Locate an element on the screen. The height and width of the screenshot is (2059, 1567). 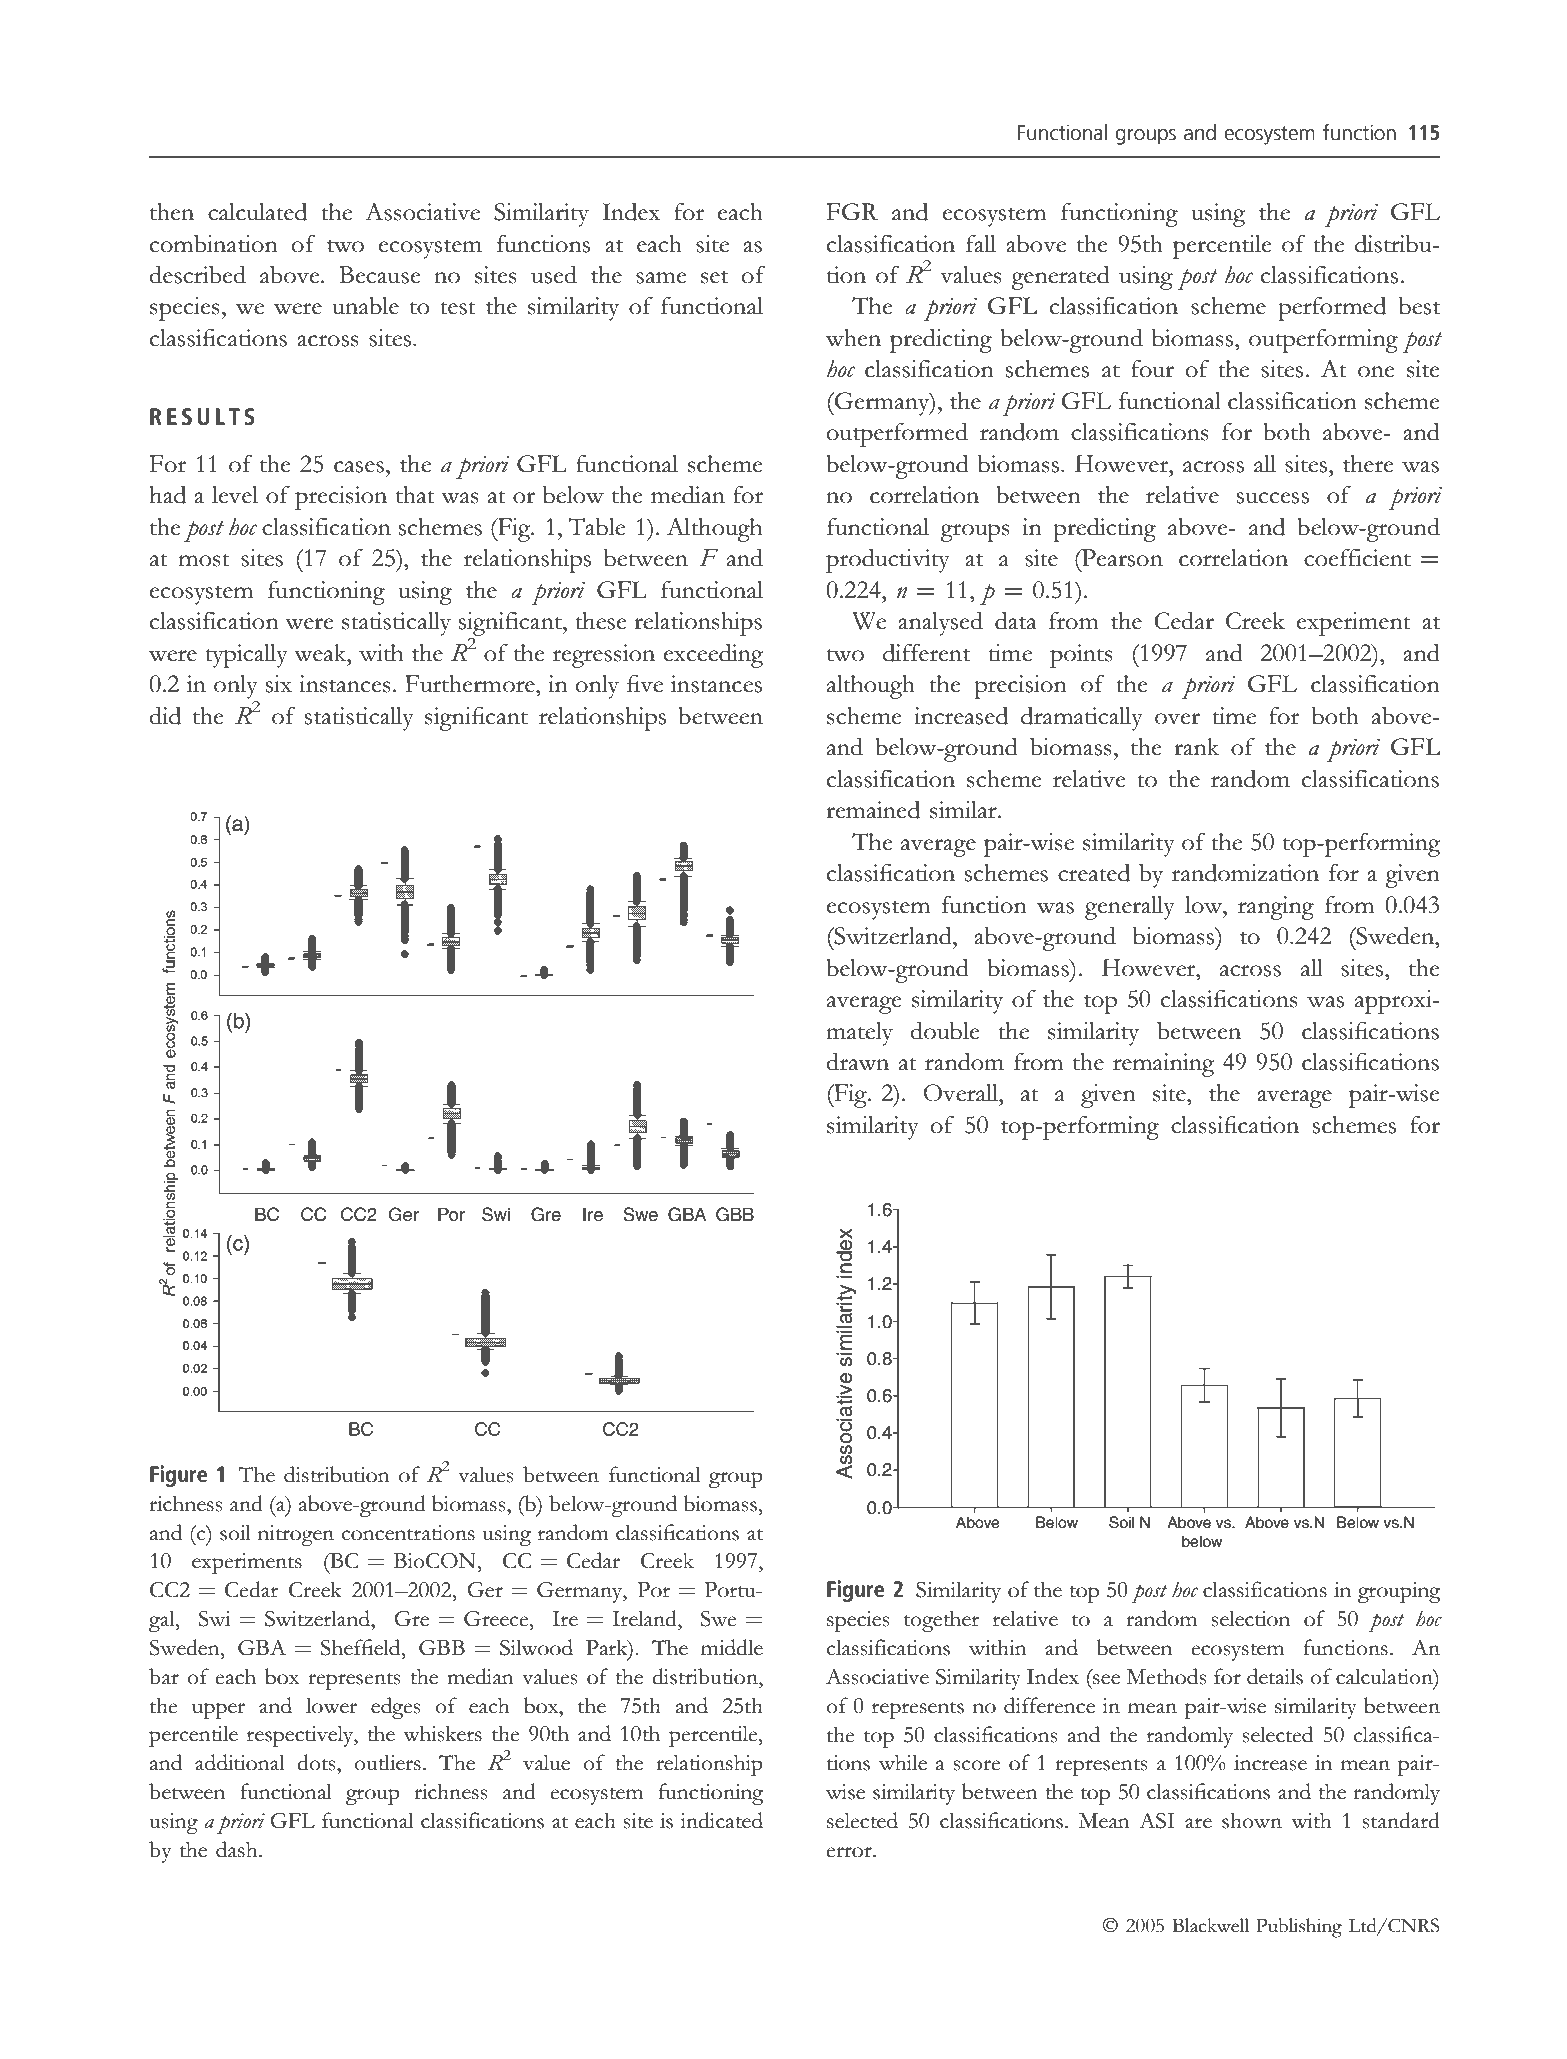
Because is located at coordinates (379, 275).
